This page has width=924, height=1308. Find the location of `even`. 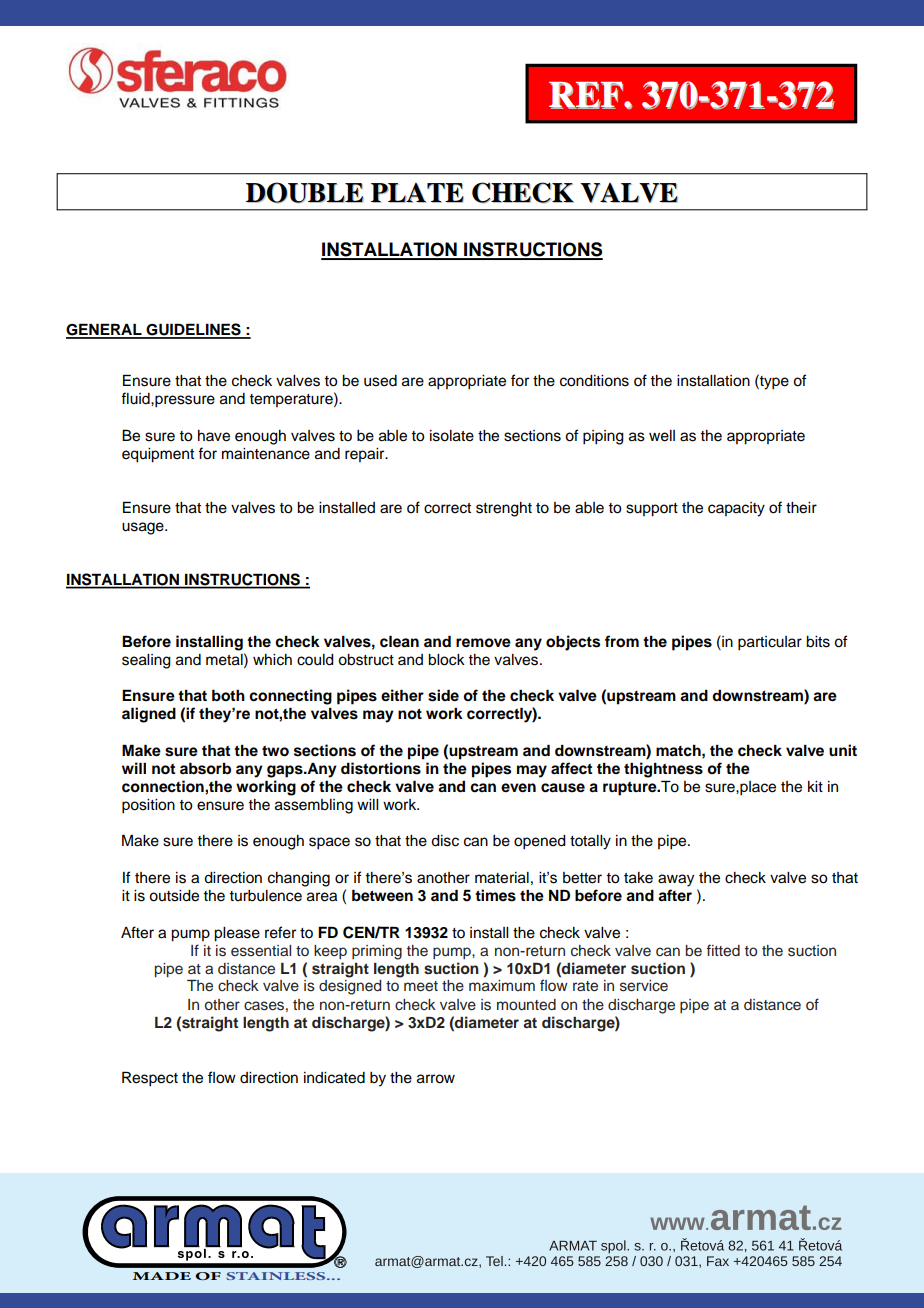

even is located at coordinates (518, 788).
